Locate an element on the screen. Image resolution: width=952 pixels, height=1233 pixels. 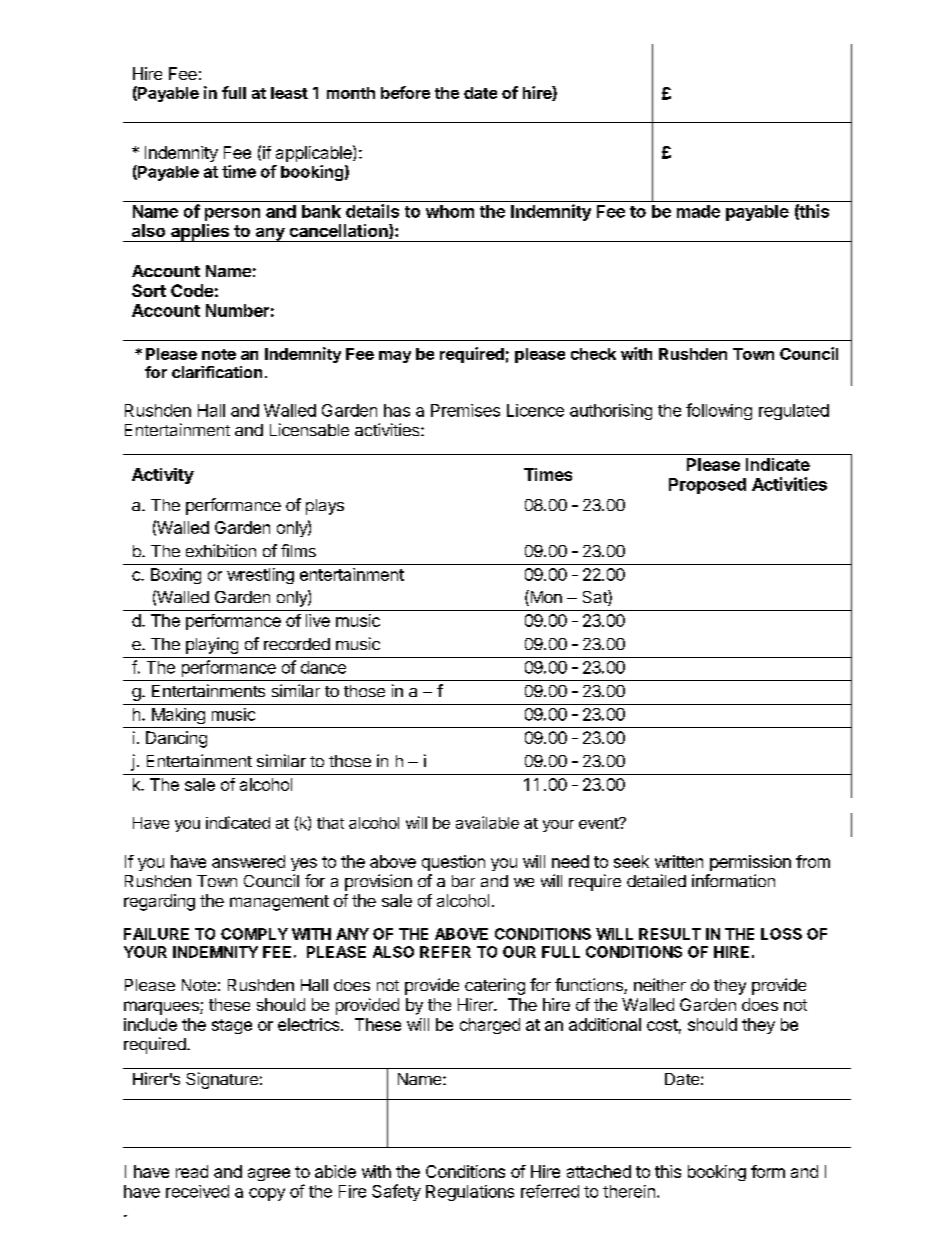
read is located at coordinates (192, 1171).
